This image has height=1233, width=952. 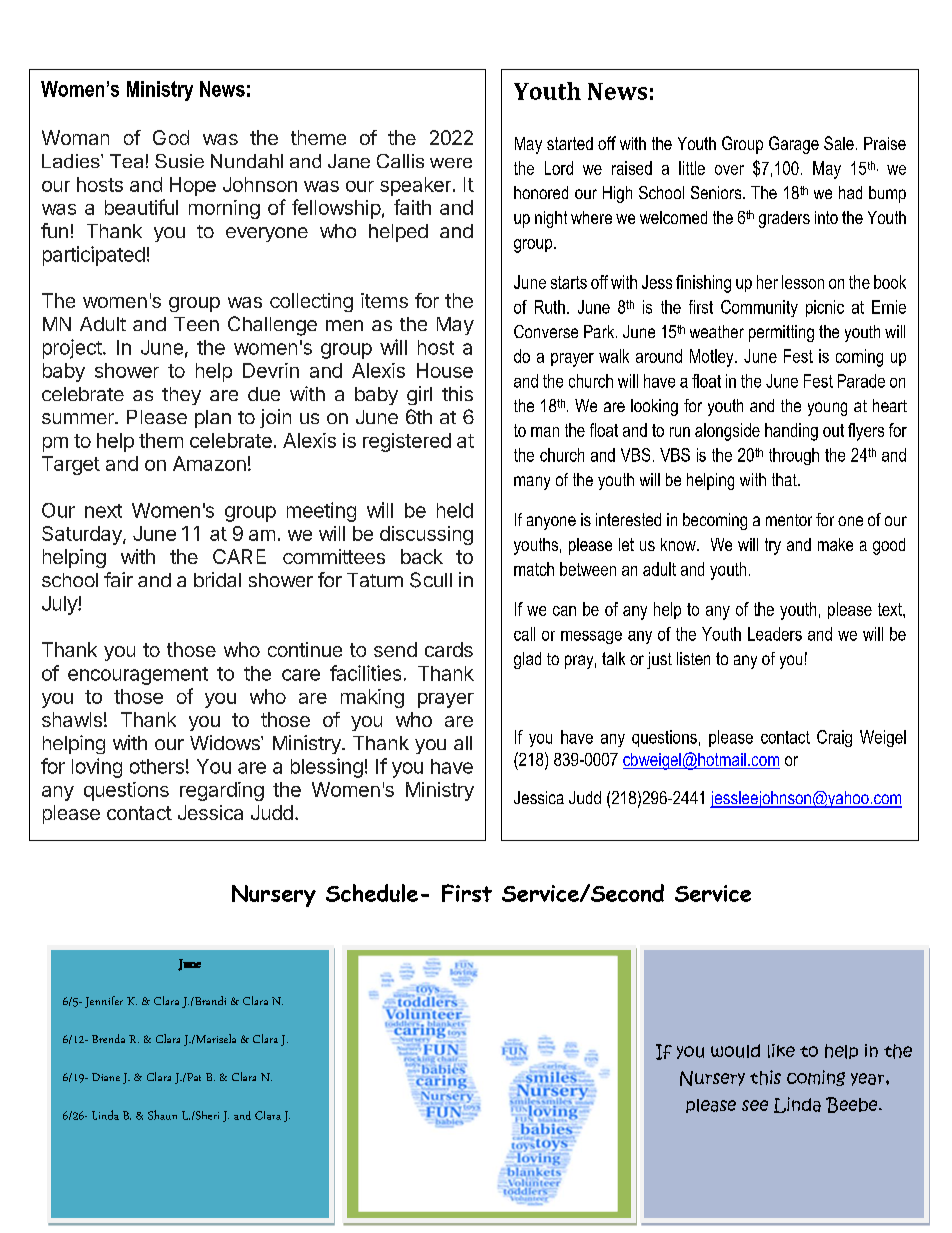 I want to click on were, so click(x=451, y=163).
